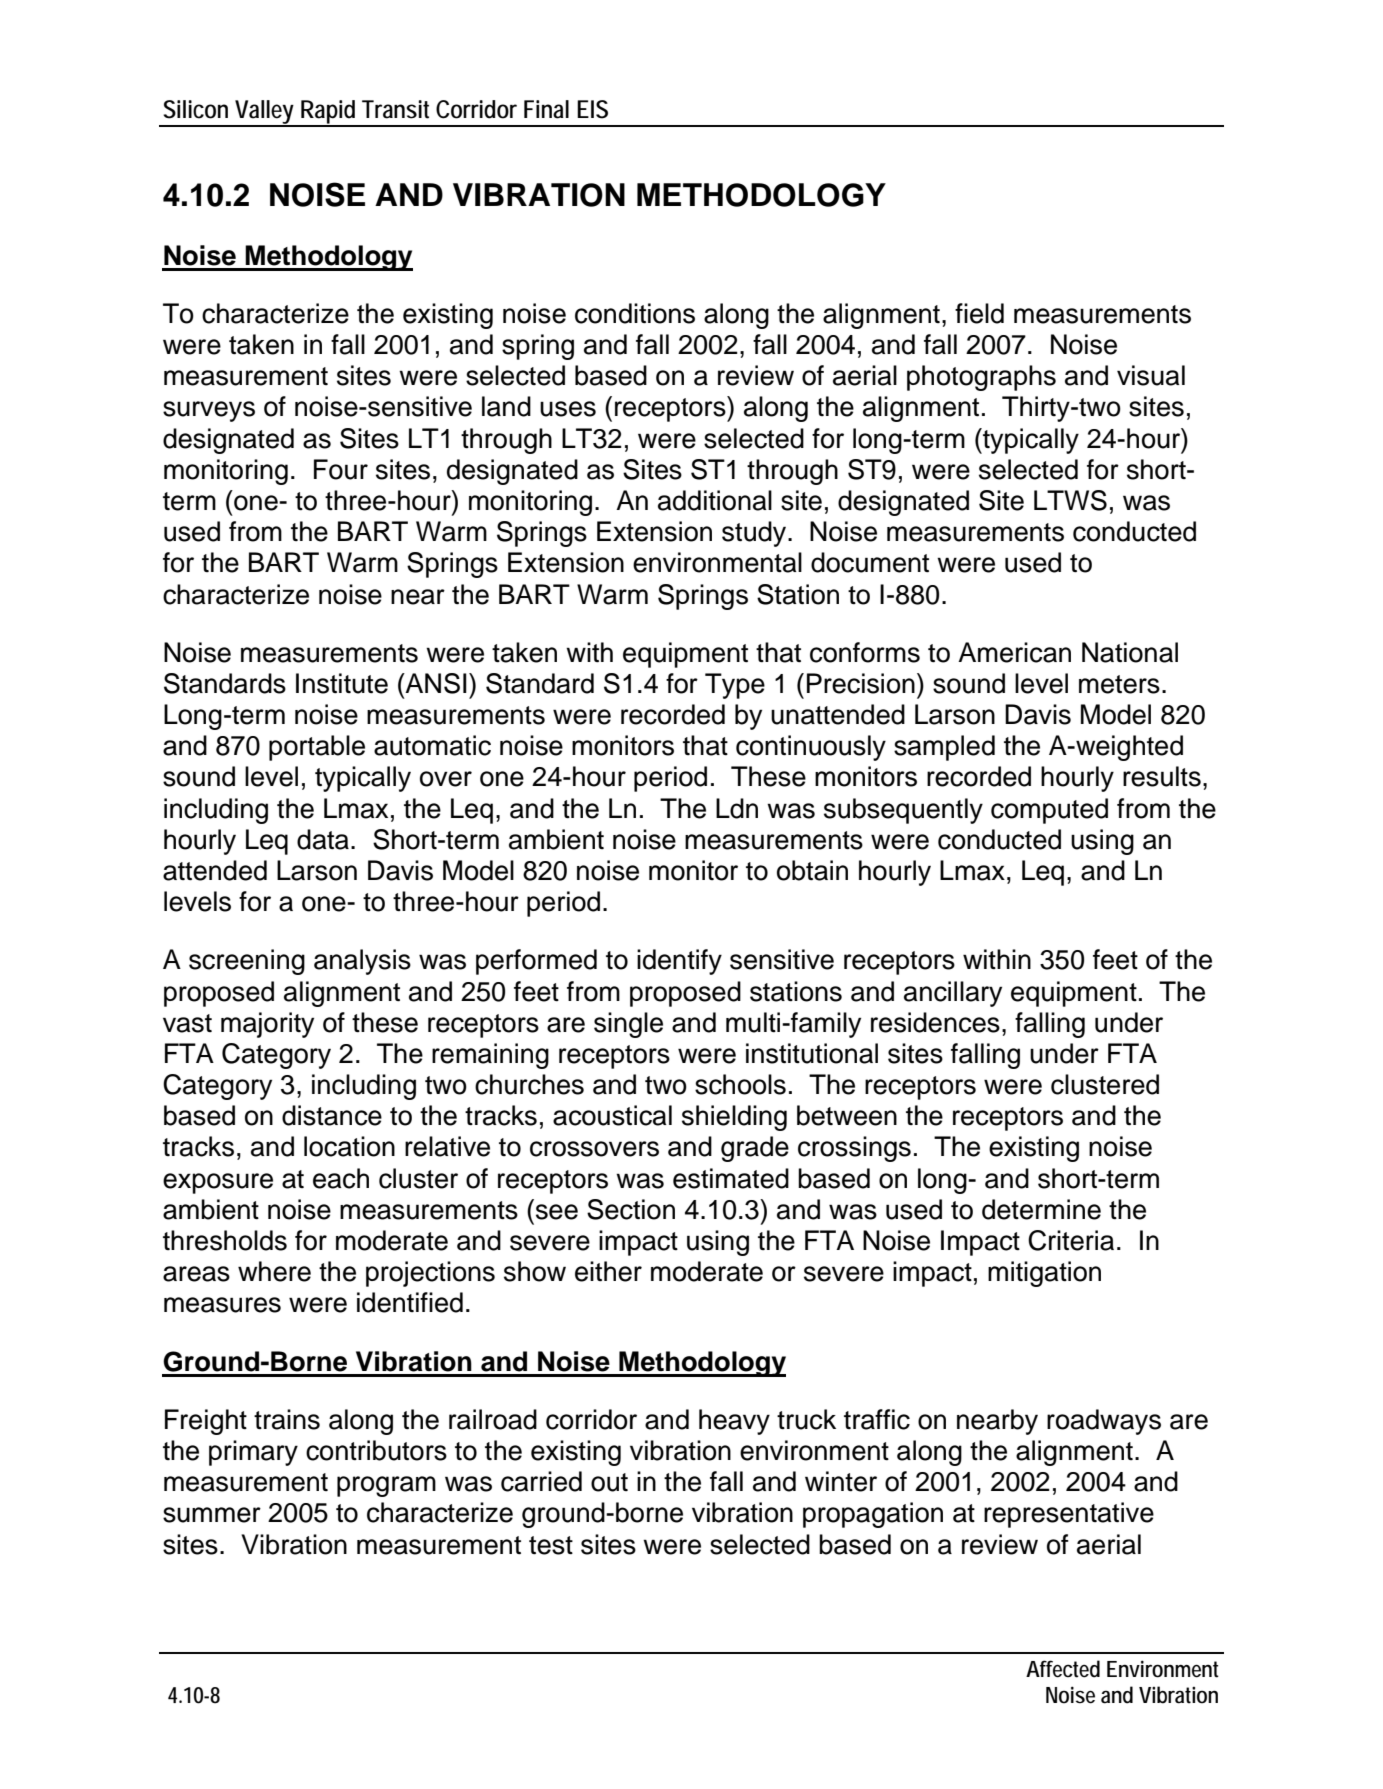 The width and height of the screenshot is (1383, 1789). Describe the element at coordinates (1071, 1240) in the screenshot. I see `Criteria` at that location.
